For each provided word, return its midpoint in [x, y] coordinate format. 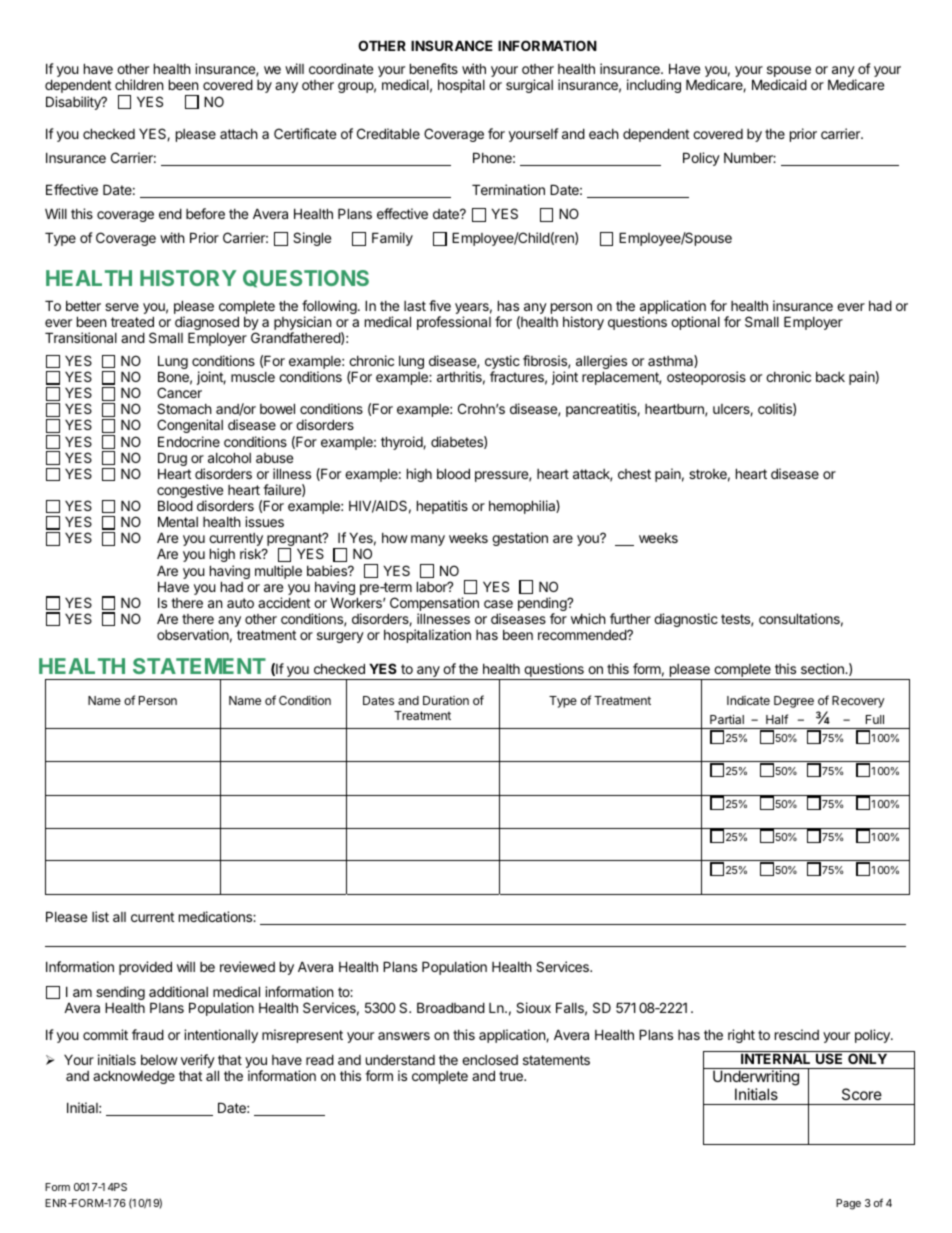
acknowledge [134, 1077]
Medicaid [779, 84]
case [498, 604]
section [823, 668]
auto [240, 603]
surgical [529, 86]
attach [239, 134]
